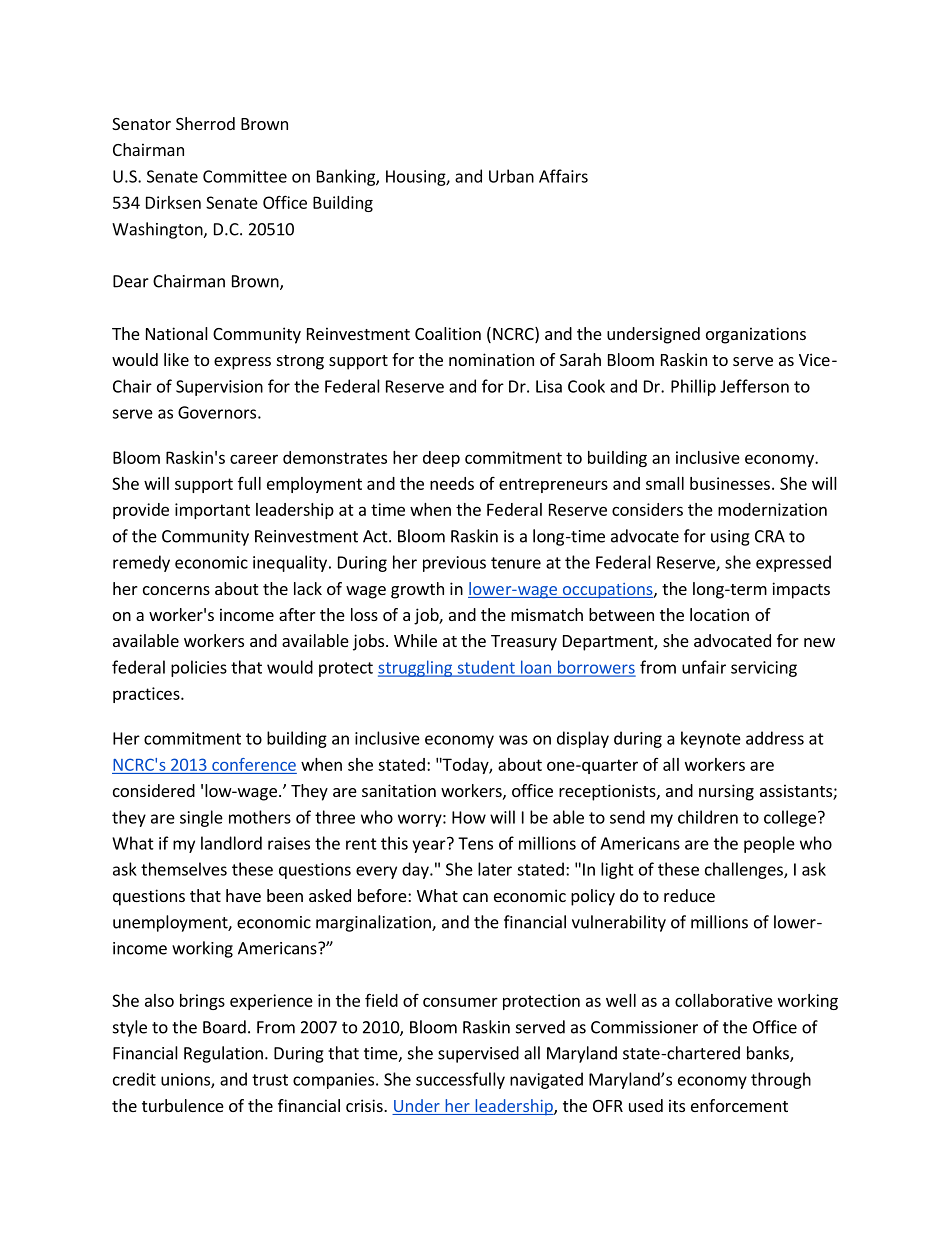 This page has height=1233, width=952. Describe the element at coordinates (739, 1105) in the page. I see `enforcement` at that location.
